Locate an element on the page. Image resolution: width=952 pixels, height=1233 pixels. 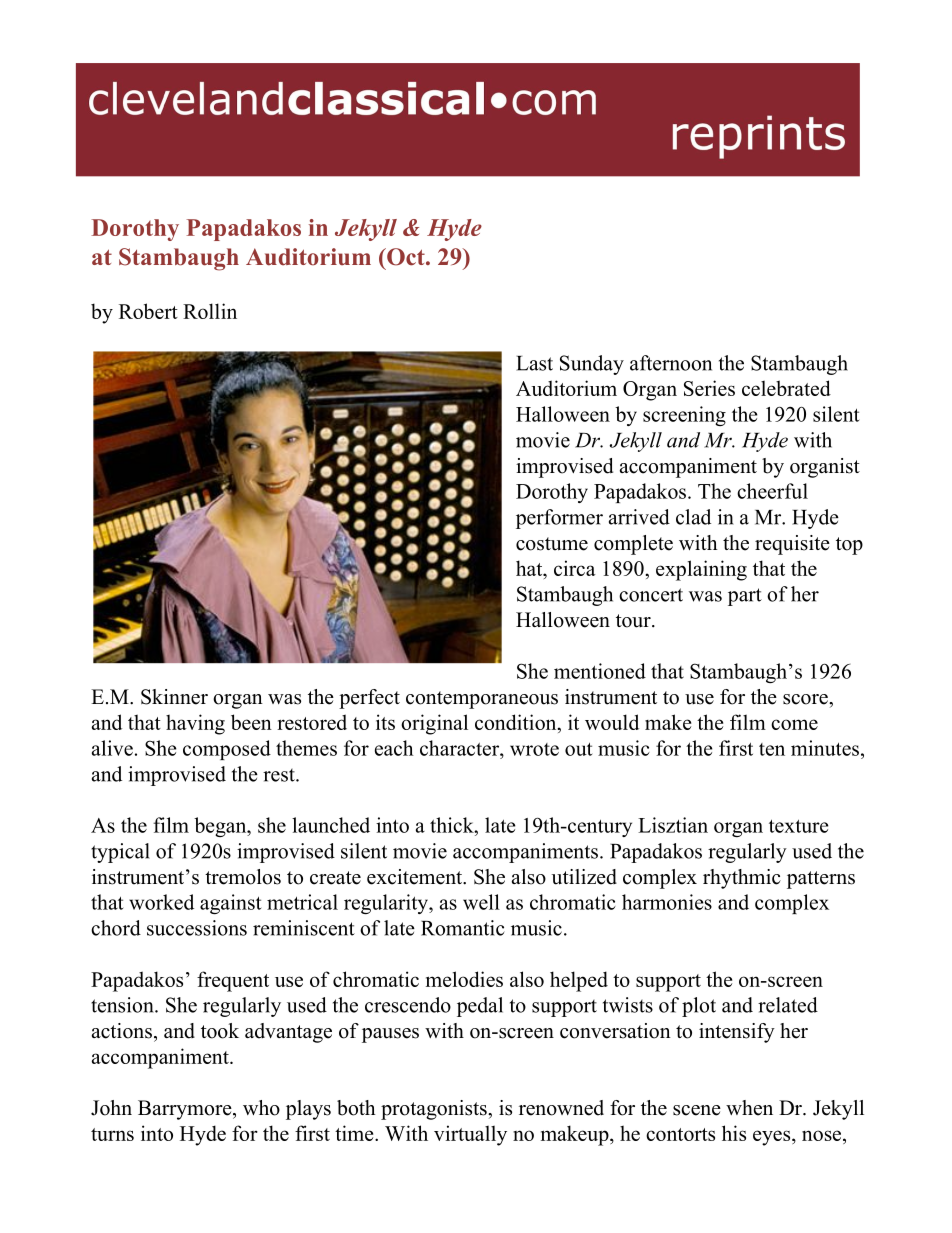
contemporaneous is located at coordinates (482, 700).
